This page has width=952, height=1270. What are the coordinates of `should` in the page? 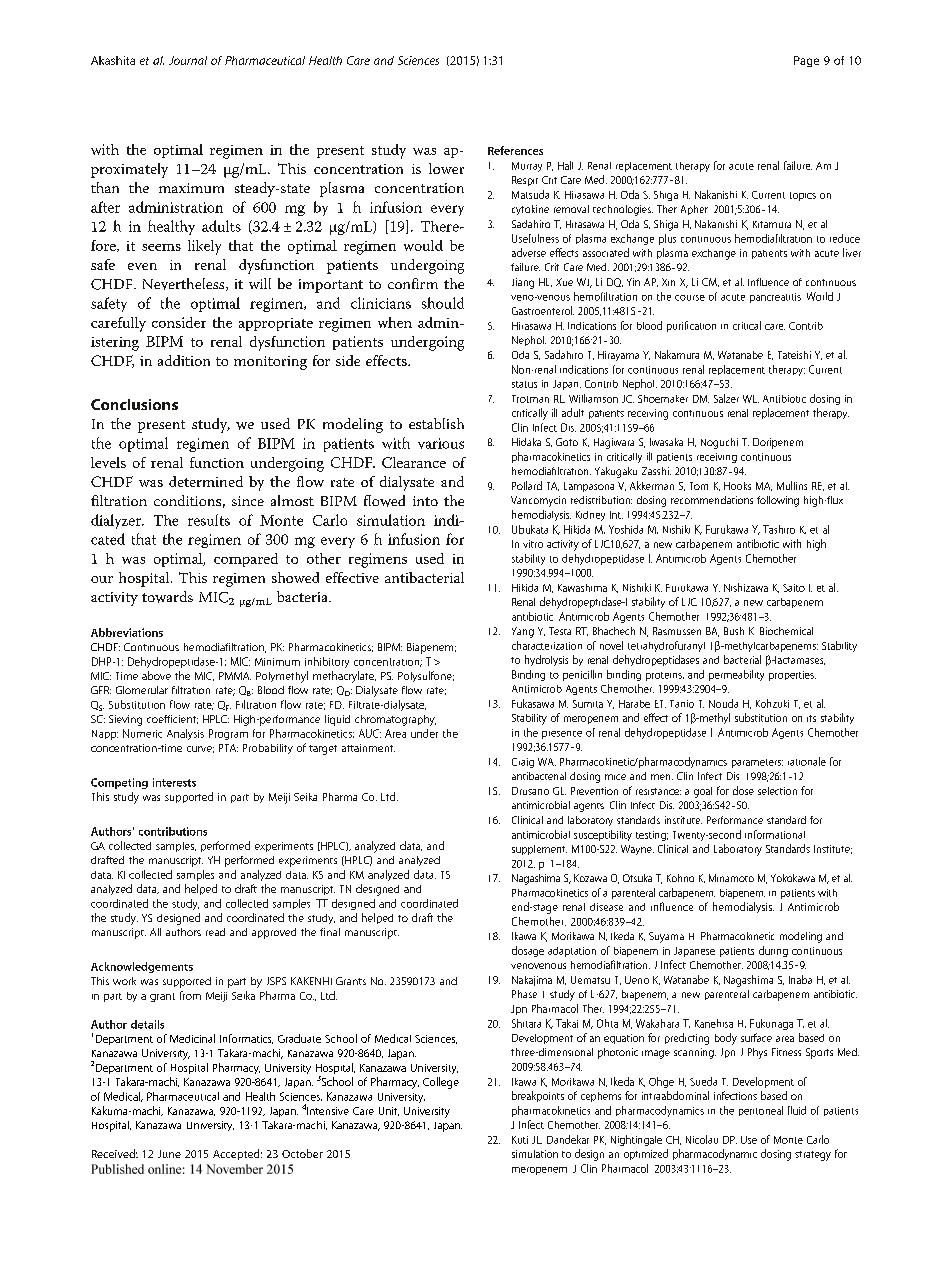 It's located at (443, 303).
